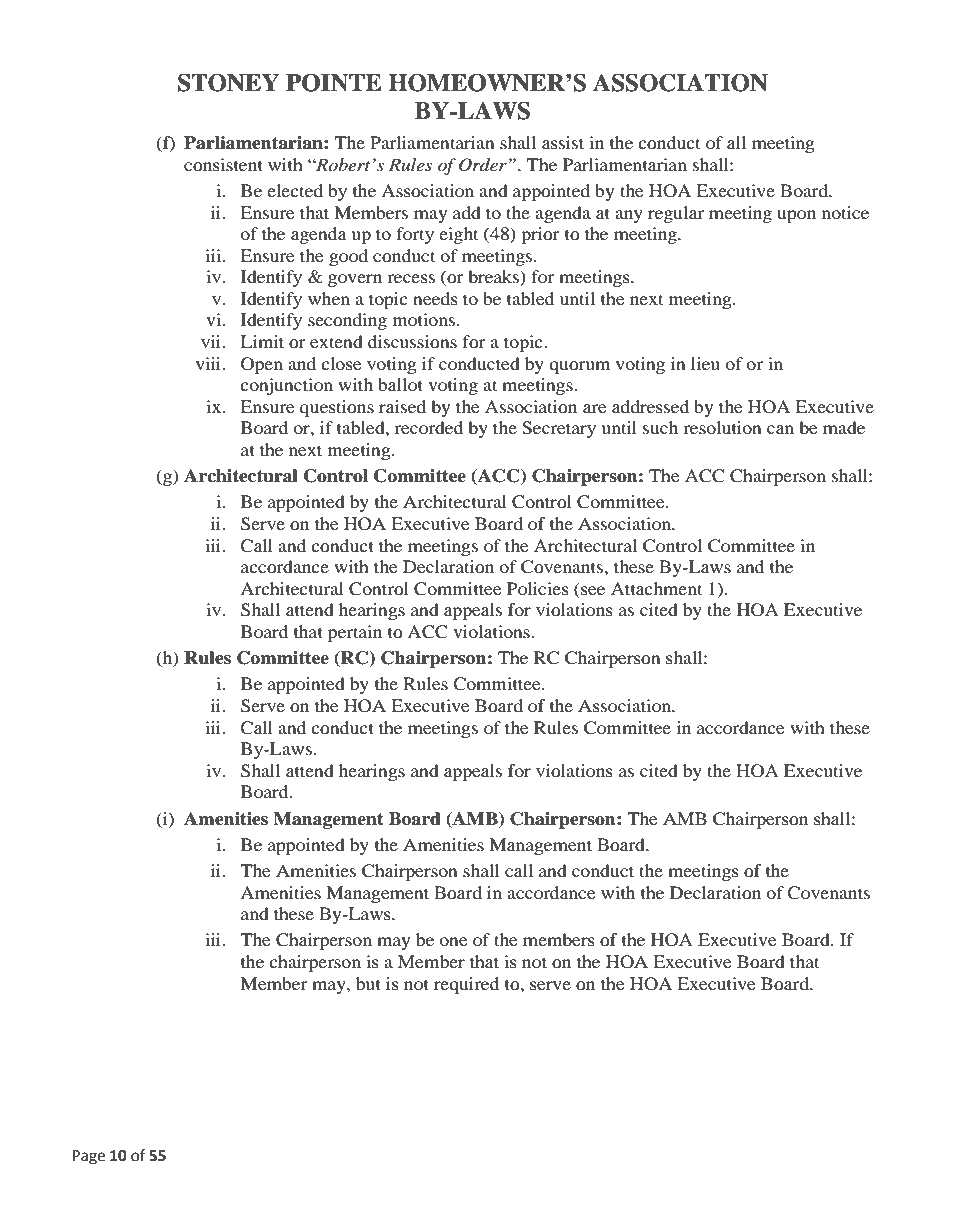 The height and width of the screenshot is (1232, 954). I want to click on upon, so click(796, 216).
